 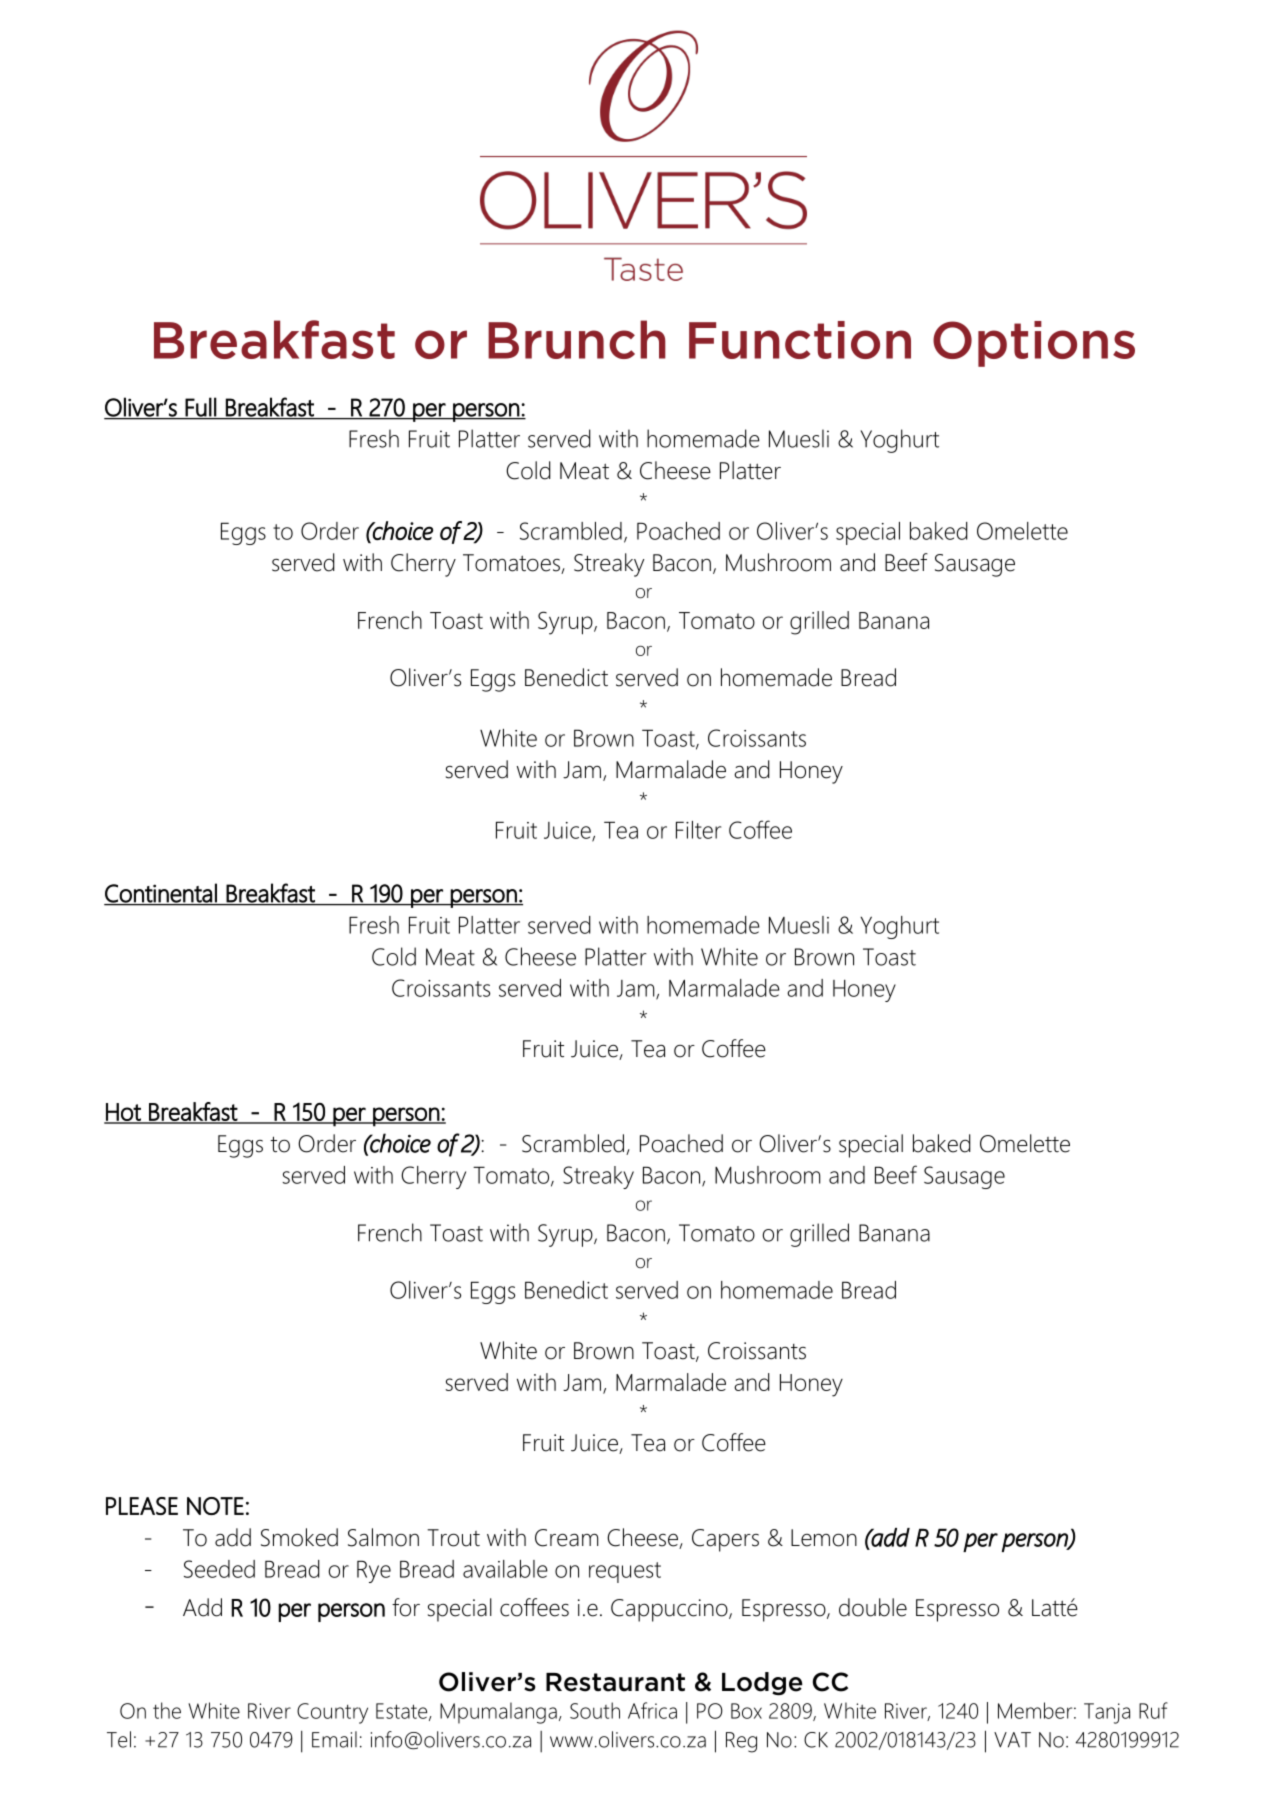 I want to click on Full, so click(x=201, y=408).
